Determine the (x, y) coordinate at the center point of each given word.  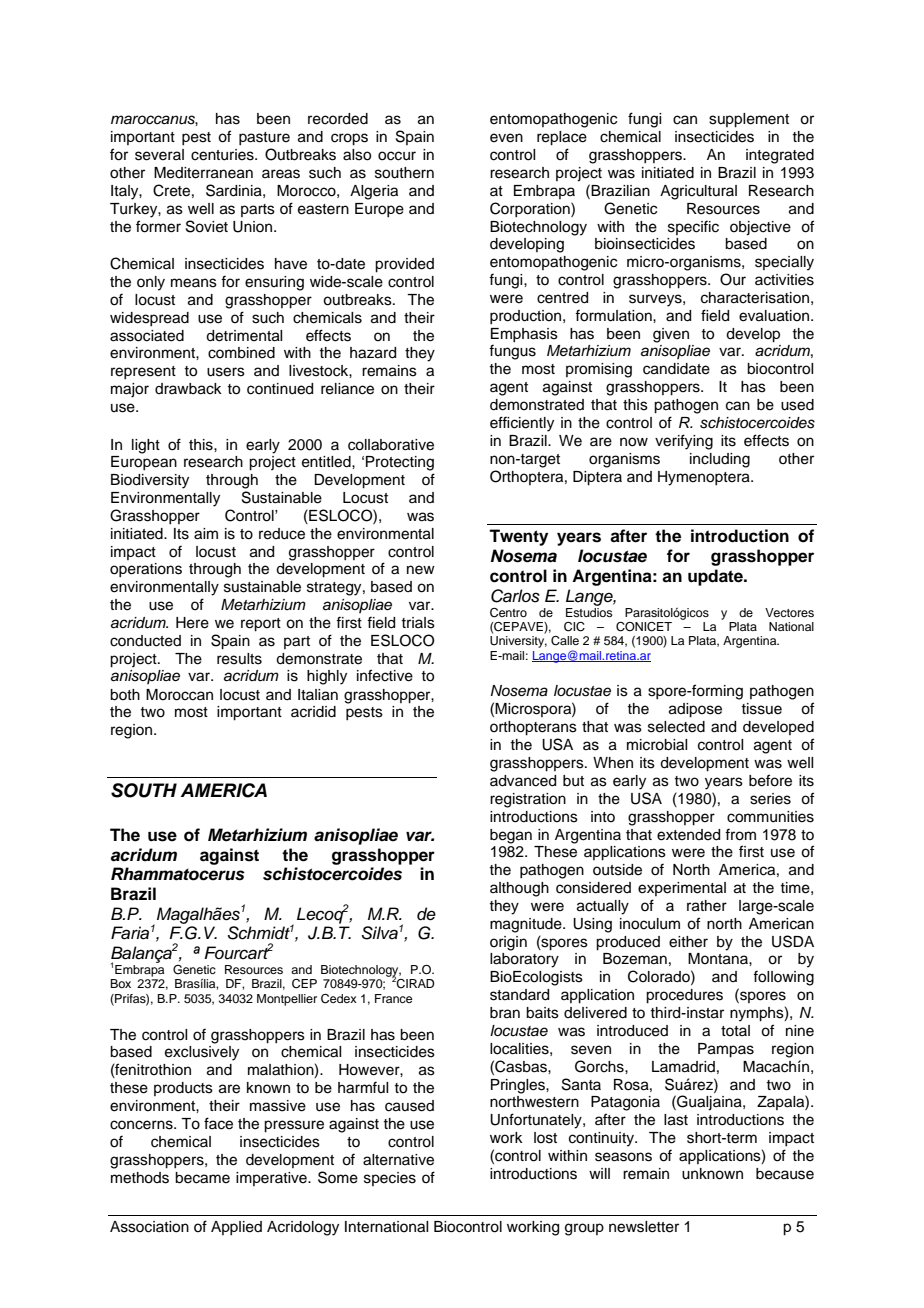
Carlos (515, 596)
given (671, 335)
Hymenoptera (705, 478)
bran (505, 1013)
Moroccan (179, 695)
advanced (523, 781)
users (226, 372)
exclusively (202, 1053)
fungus (512, 352)
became (202, 1178)
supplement (749, 120)
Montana (719, 959)
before (770, 780)
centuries (223, 155)
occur (397, 156)
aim (206, 534)
